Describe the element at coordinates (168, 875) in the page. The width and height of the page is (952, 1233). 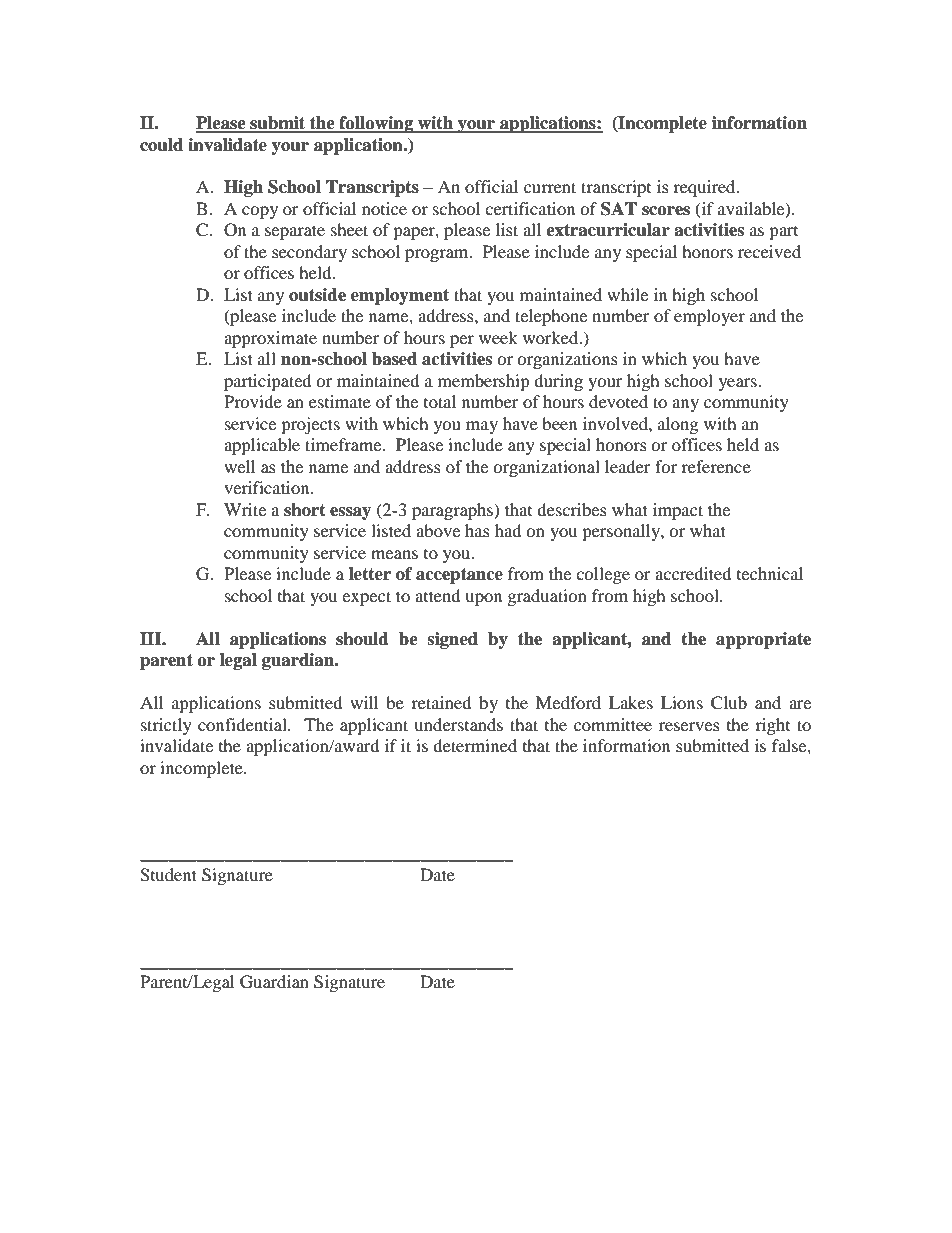
I see `Student` at that location.
